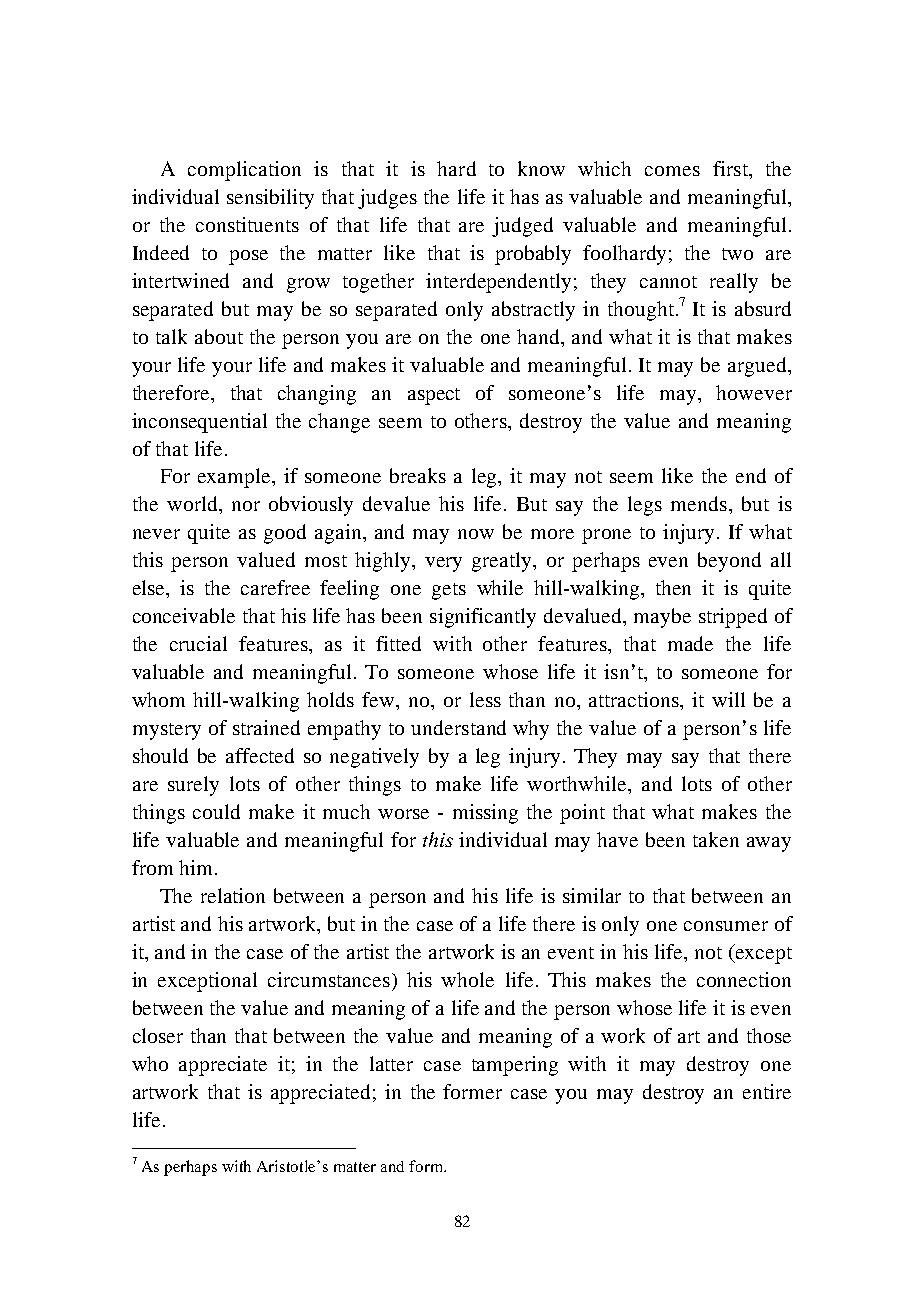  What do you see at coordinates (754, 392) in the screenshot?
I see `however` at bounding box center [754, 392].
